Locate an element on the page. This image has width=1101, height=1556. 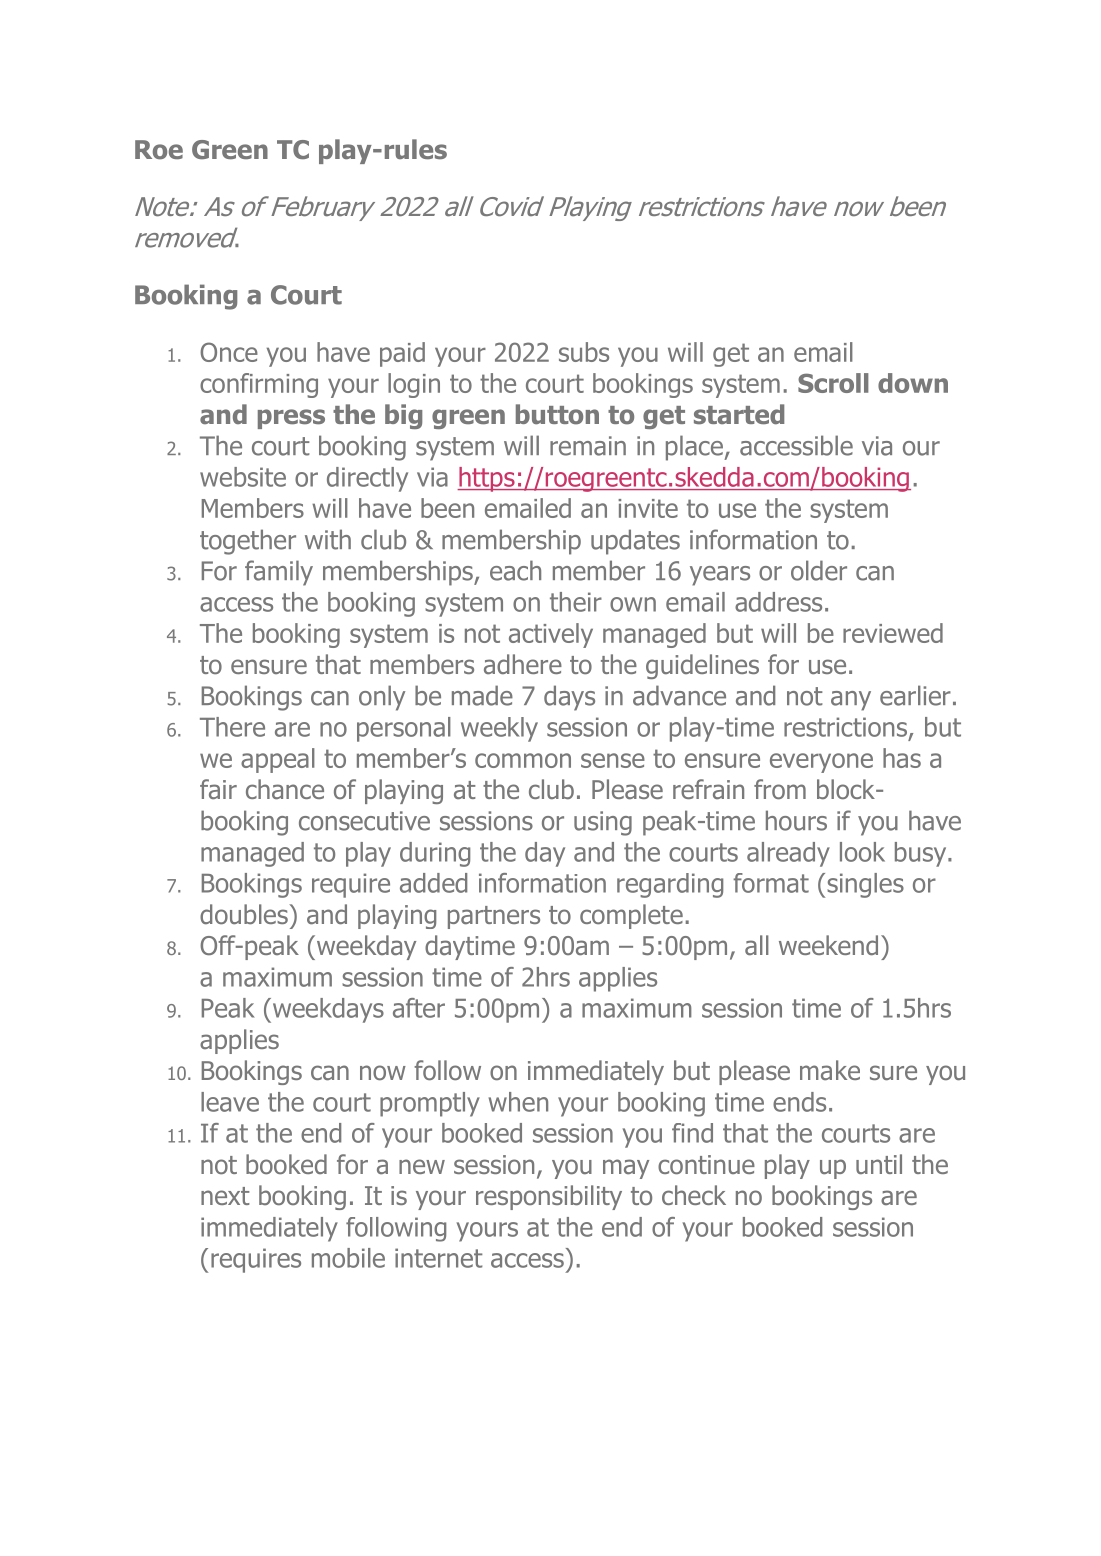
using is located at coordinates (603, 823).
